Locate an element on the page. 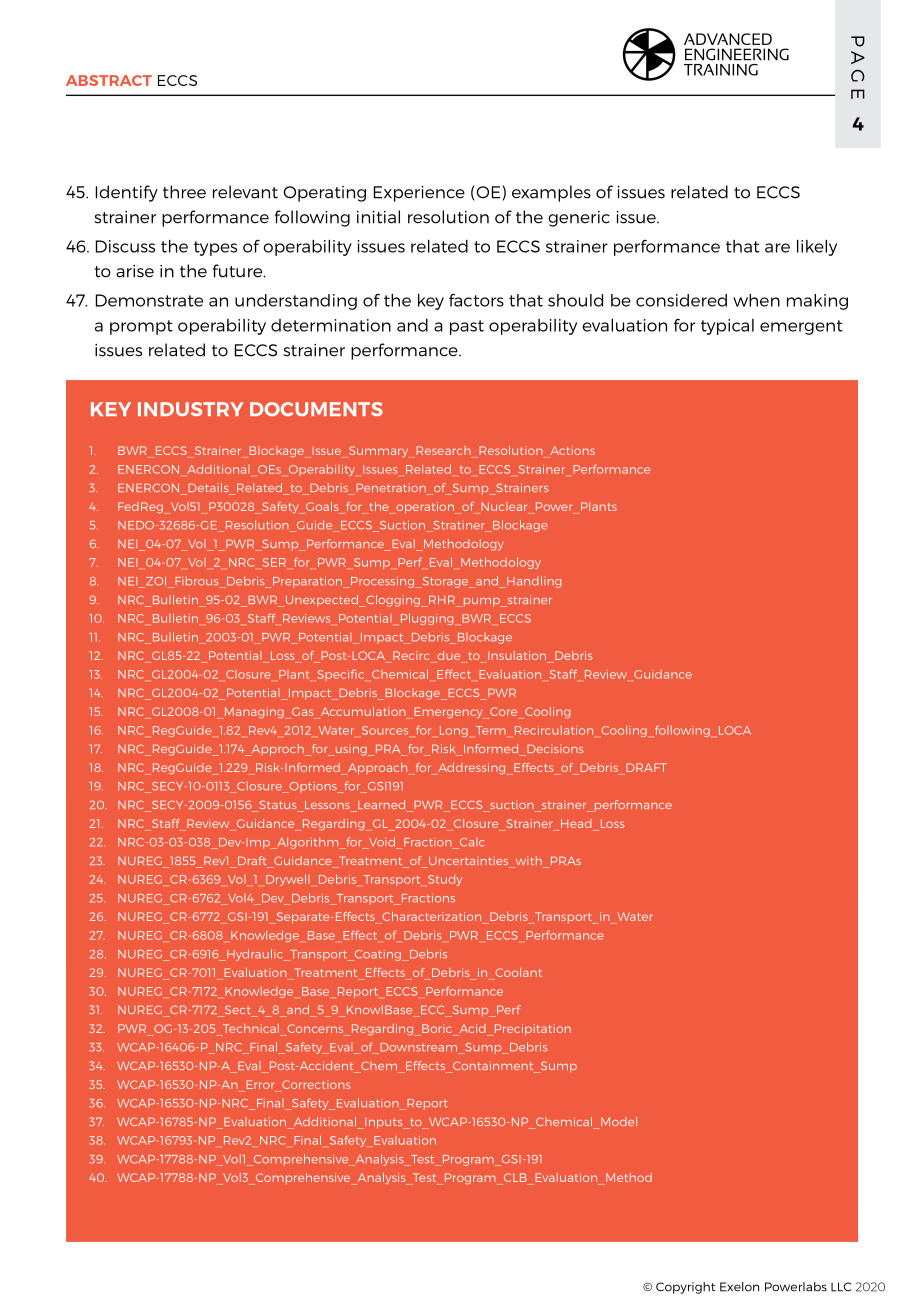  INDUSTRY is located at coordinates (191, 409).
